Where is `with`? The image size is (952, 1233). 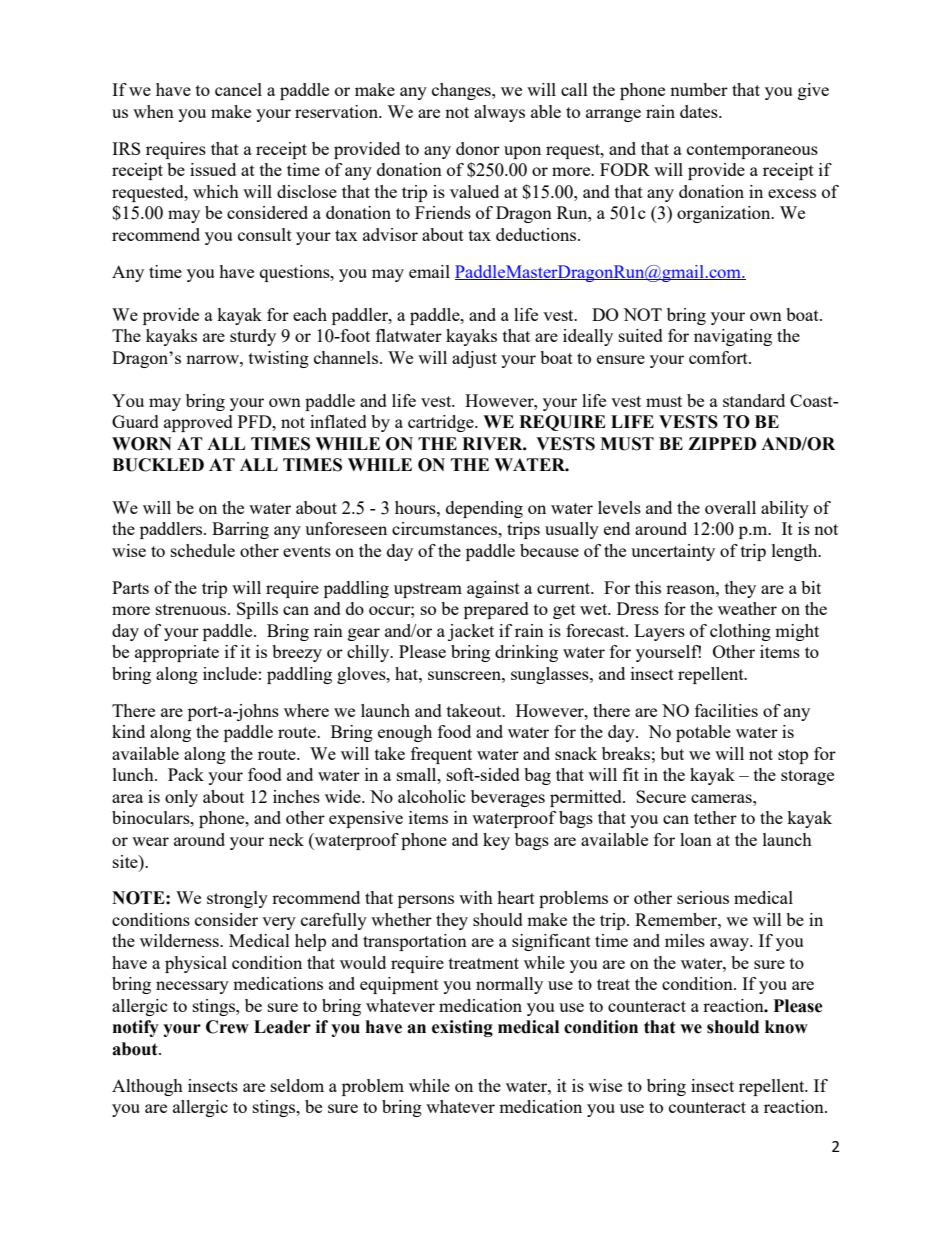
with is located at coordinates (476, 897).
